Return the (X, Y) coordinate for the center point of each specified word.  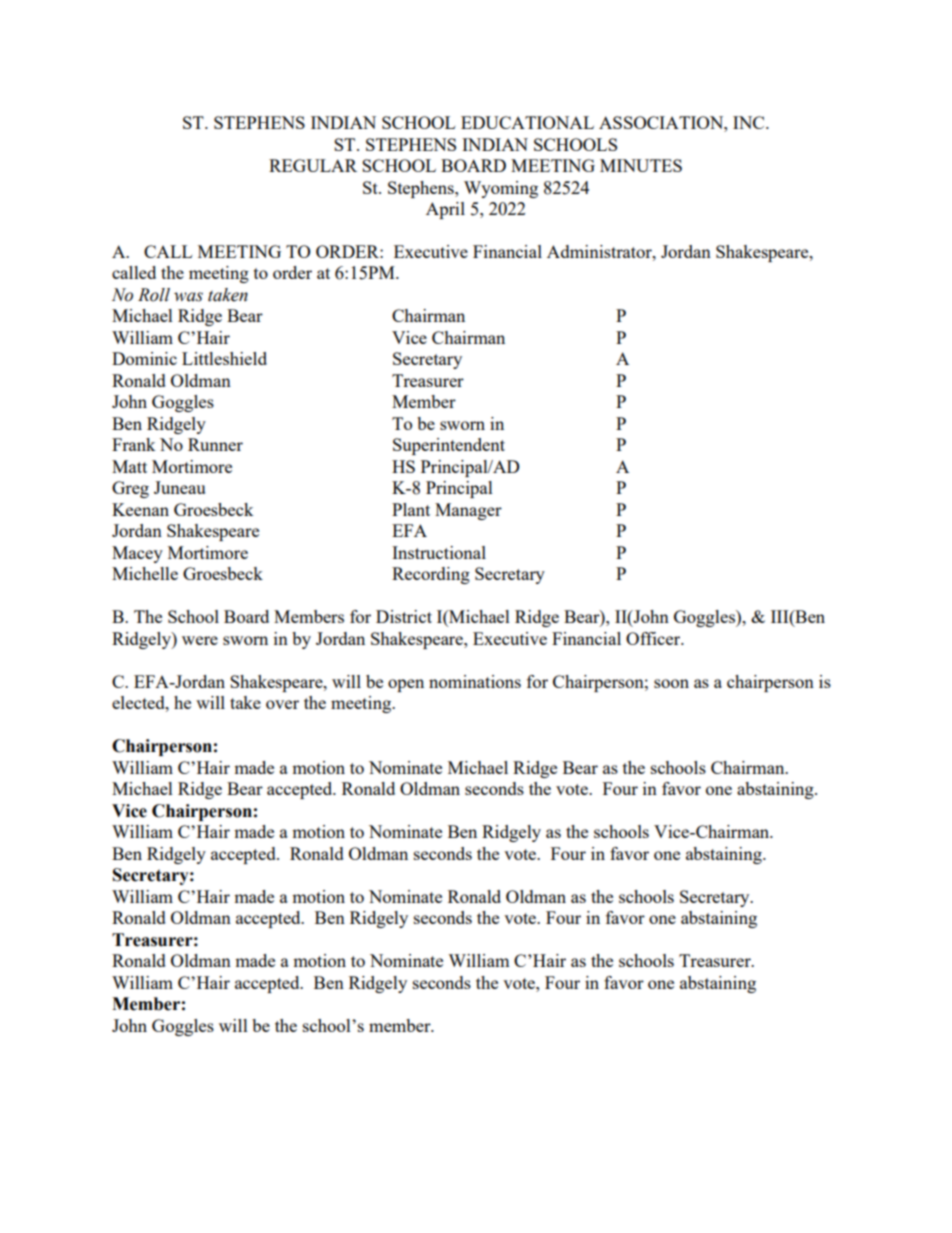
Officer (654, 638)
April (445, 210)
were (200, 640)
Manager (468, 511)
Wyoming (501, 189)
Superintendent (449, 446)
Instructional (439, 552)
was (188, 297)
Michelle (145, 573)
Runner (215, 444)
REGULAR (313, 165)
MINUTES (641, 165)
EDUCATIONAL (527, 122)
